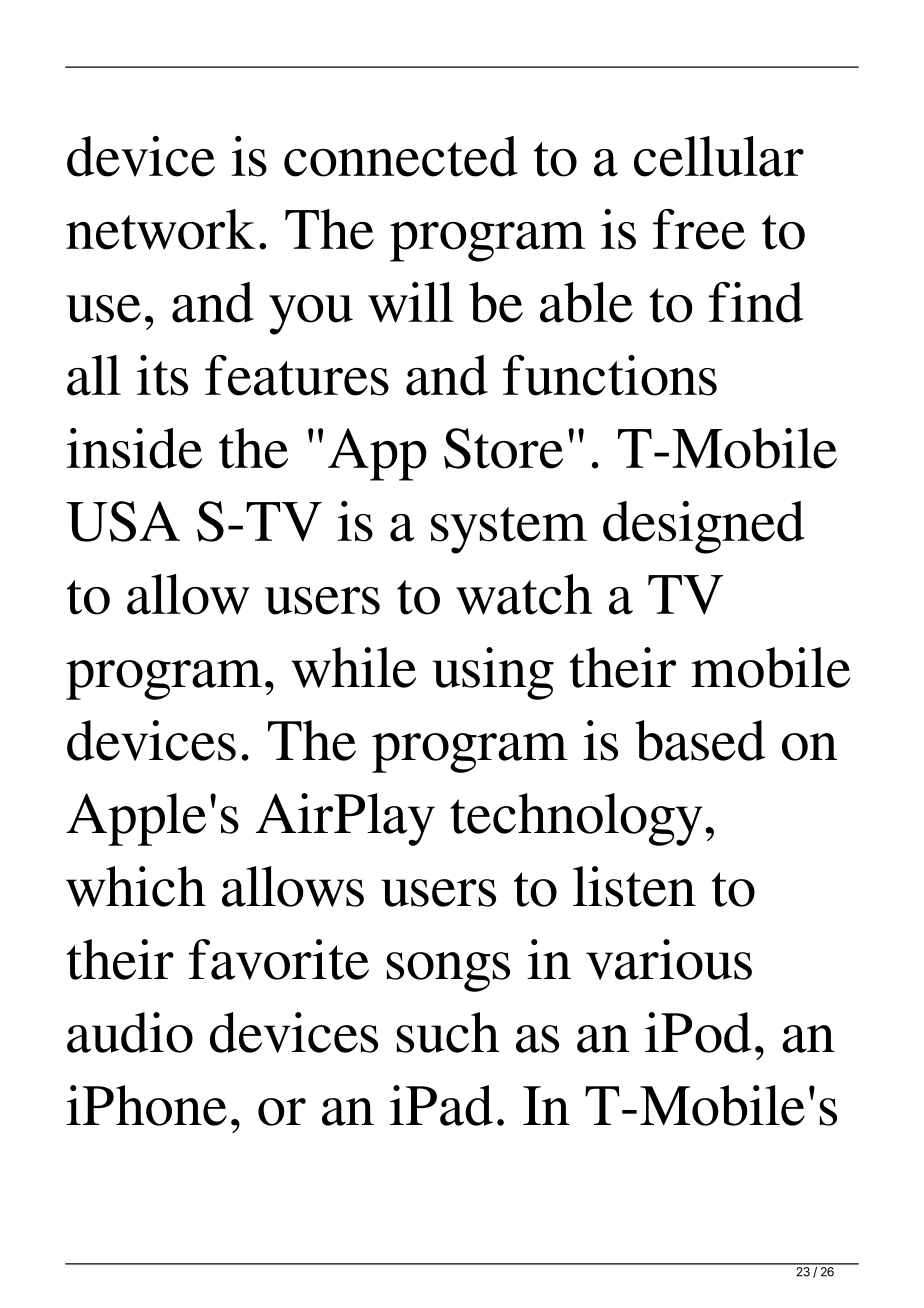  Describe the element at coordinates (160, 229) in the document. I see `network` at that location.
